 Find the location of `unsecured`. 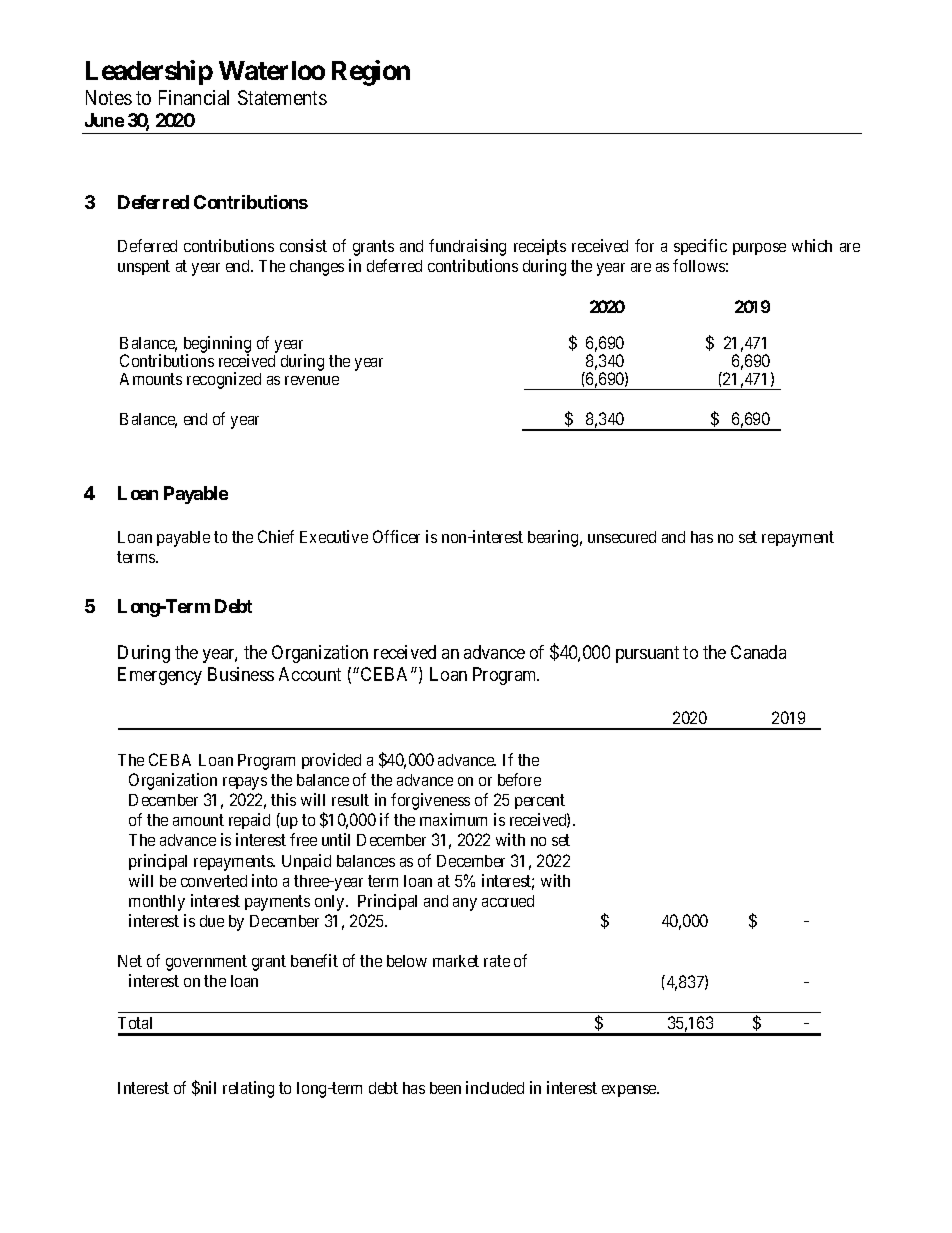

unsecured is located at coordinates (622, 537).
